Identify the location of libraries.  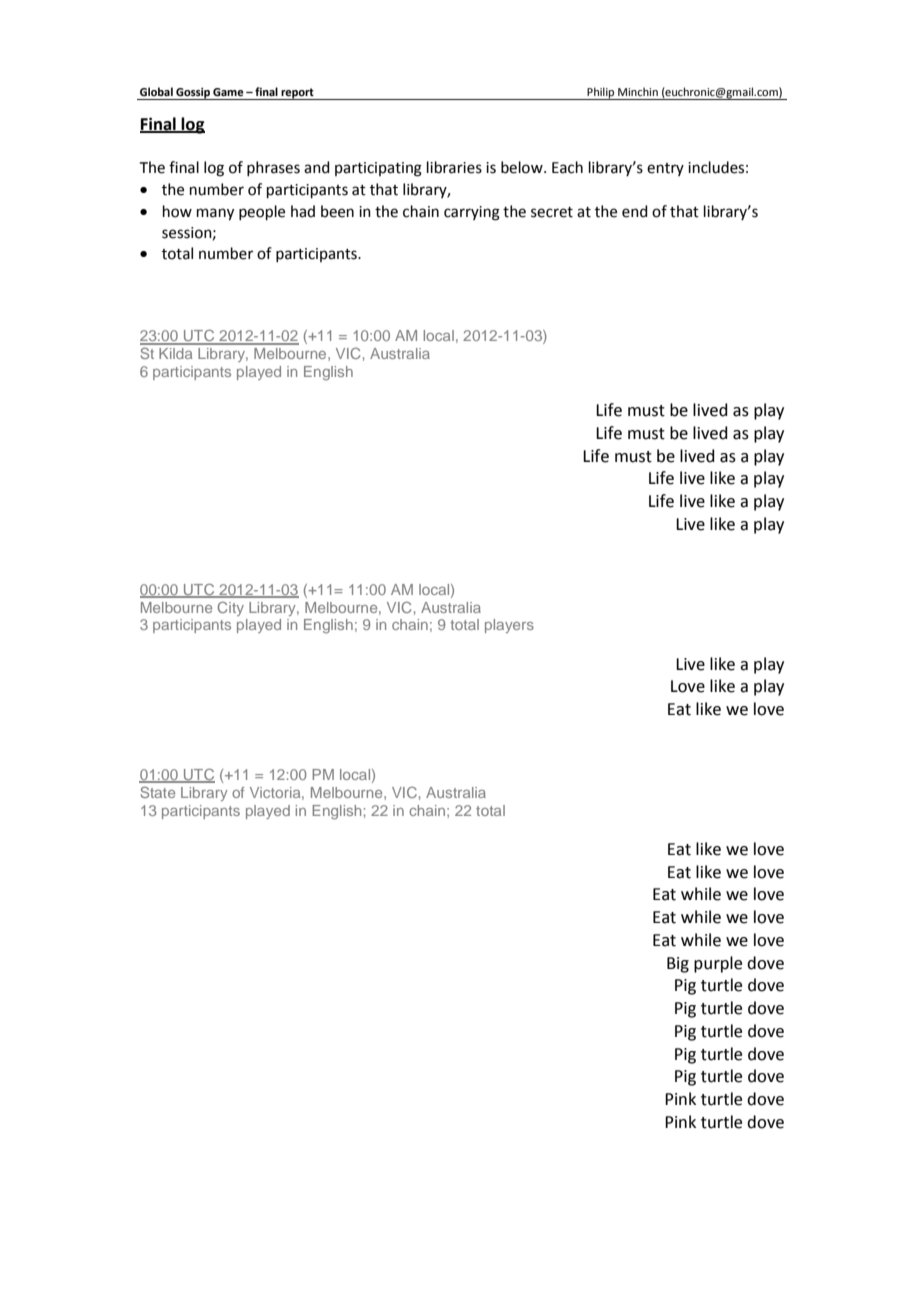
(454, 167).
